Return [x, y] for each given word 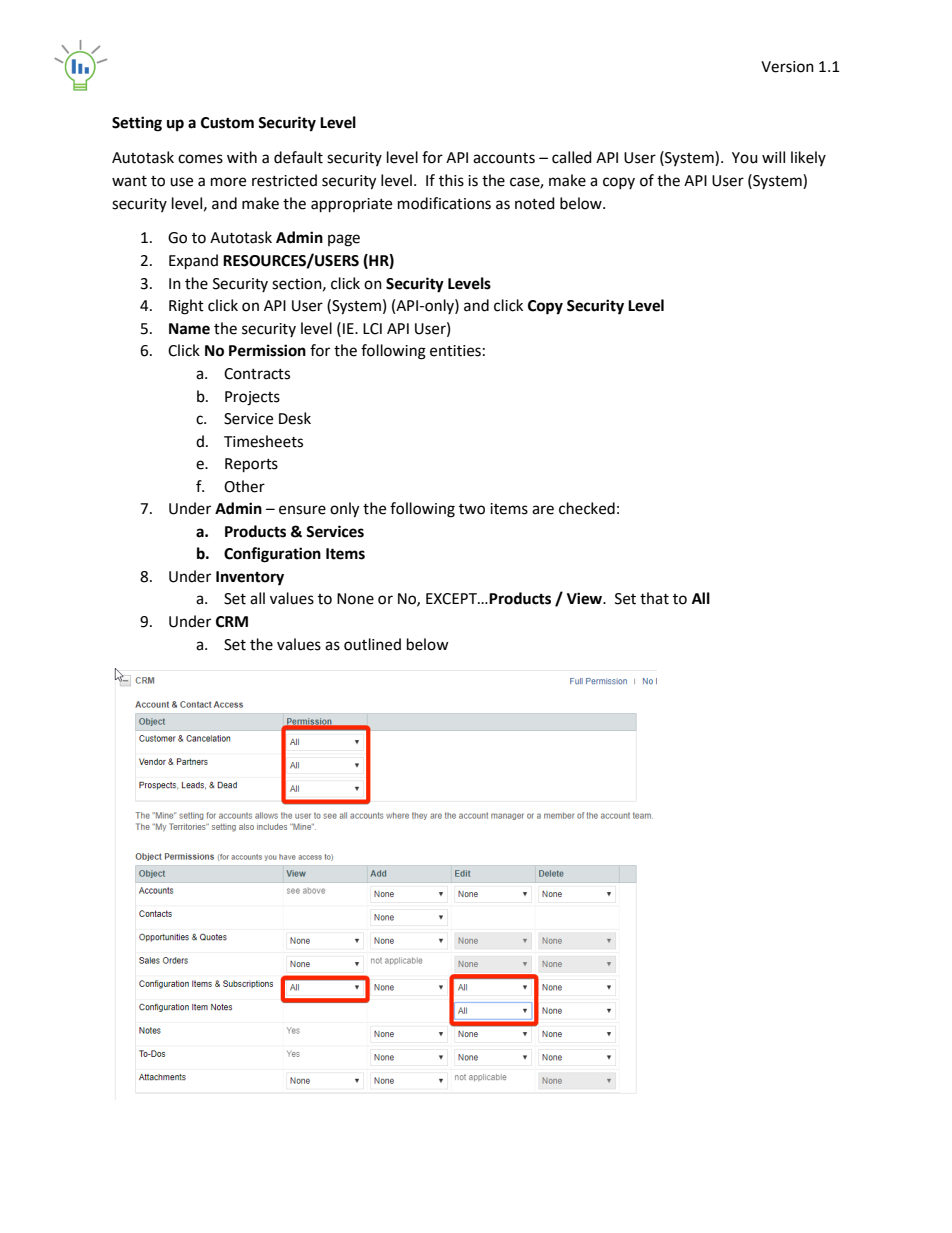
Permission [267, 350]
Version [787, 67]
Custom [227, 123]
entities [455, 351]
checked [587, 508]
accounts [504, 158]
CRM [232, 622]
